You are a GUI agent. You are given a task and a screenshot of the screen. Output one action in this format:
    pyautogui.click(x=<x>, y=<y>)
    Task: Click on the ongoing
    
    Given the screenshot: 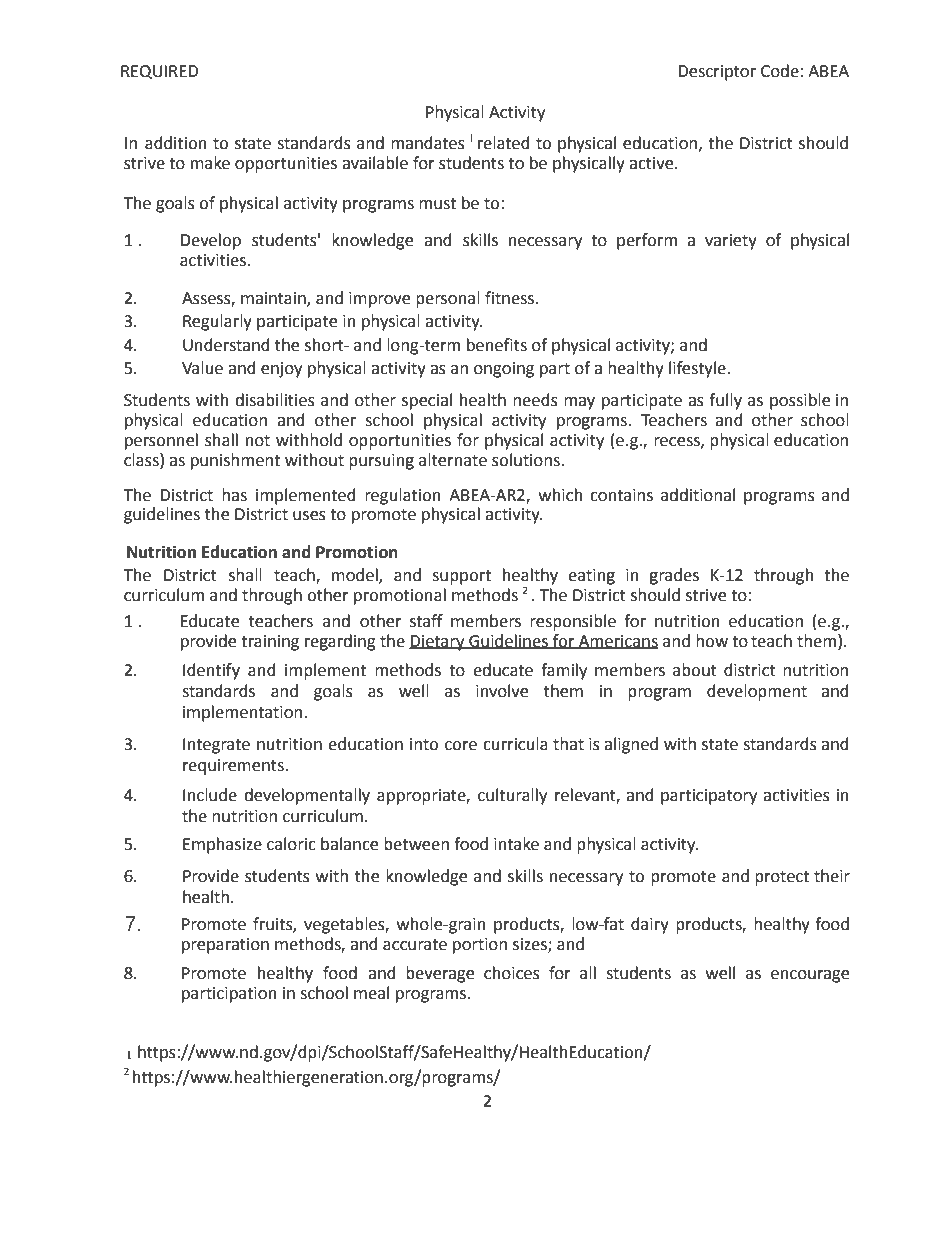 What is the action you would take?
    pyautogui.click(x=504, y=370)
